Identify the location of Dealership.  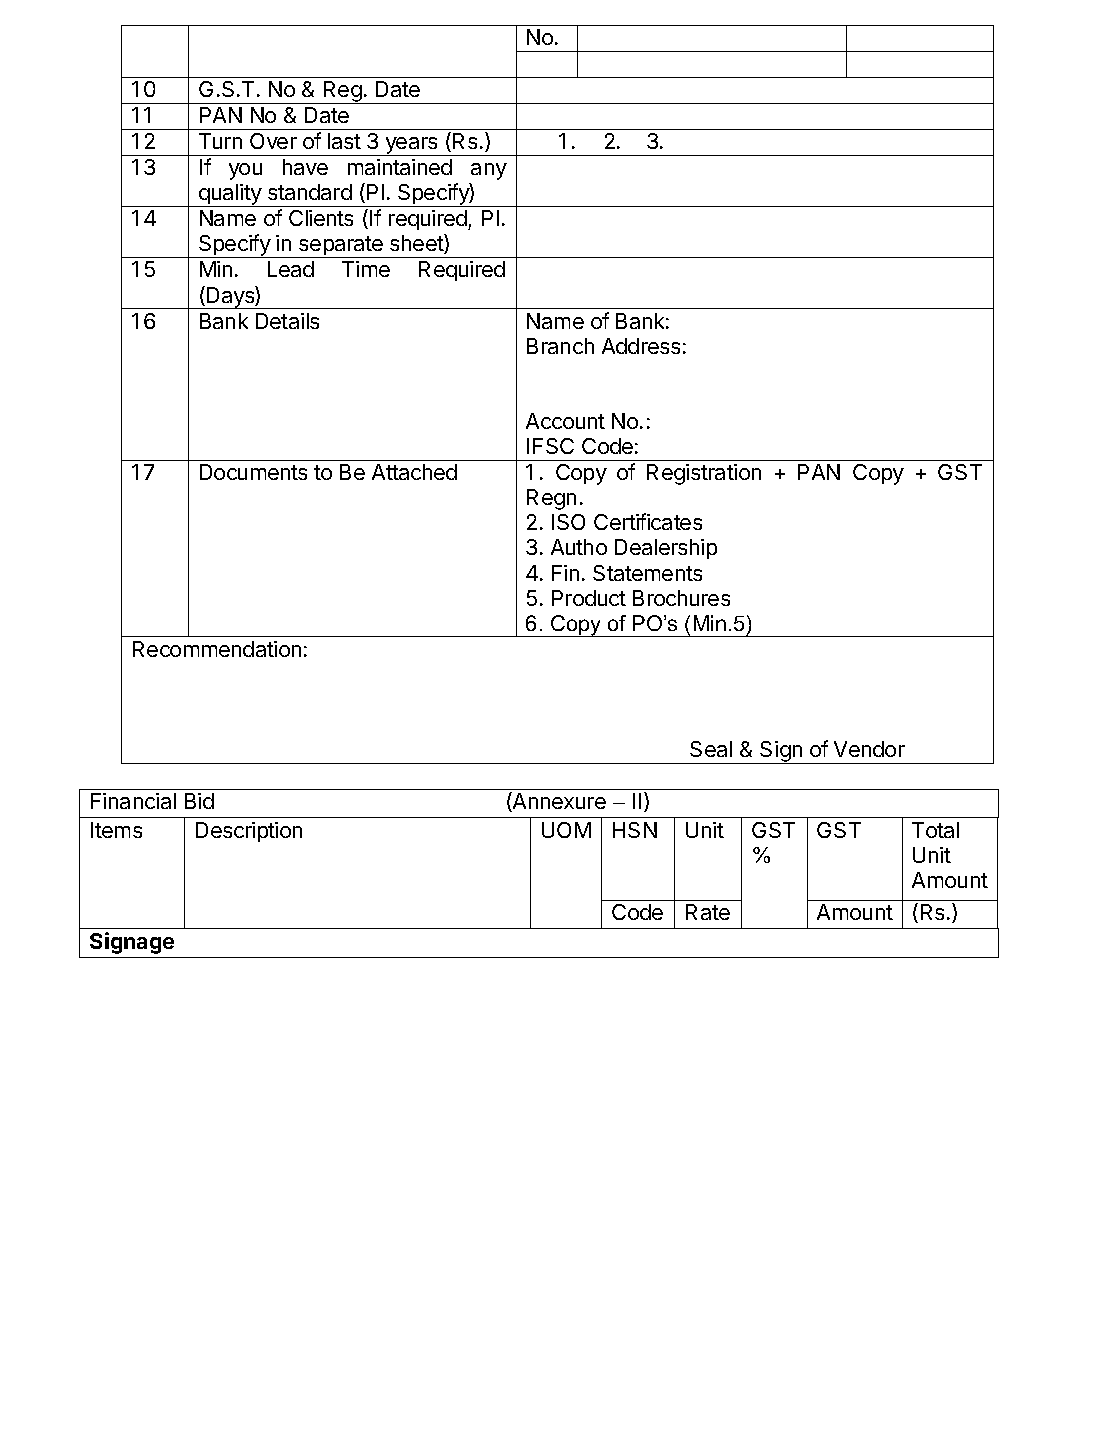
(666, 549).
